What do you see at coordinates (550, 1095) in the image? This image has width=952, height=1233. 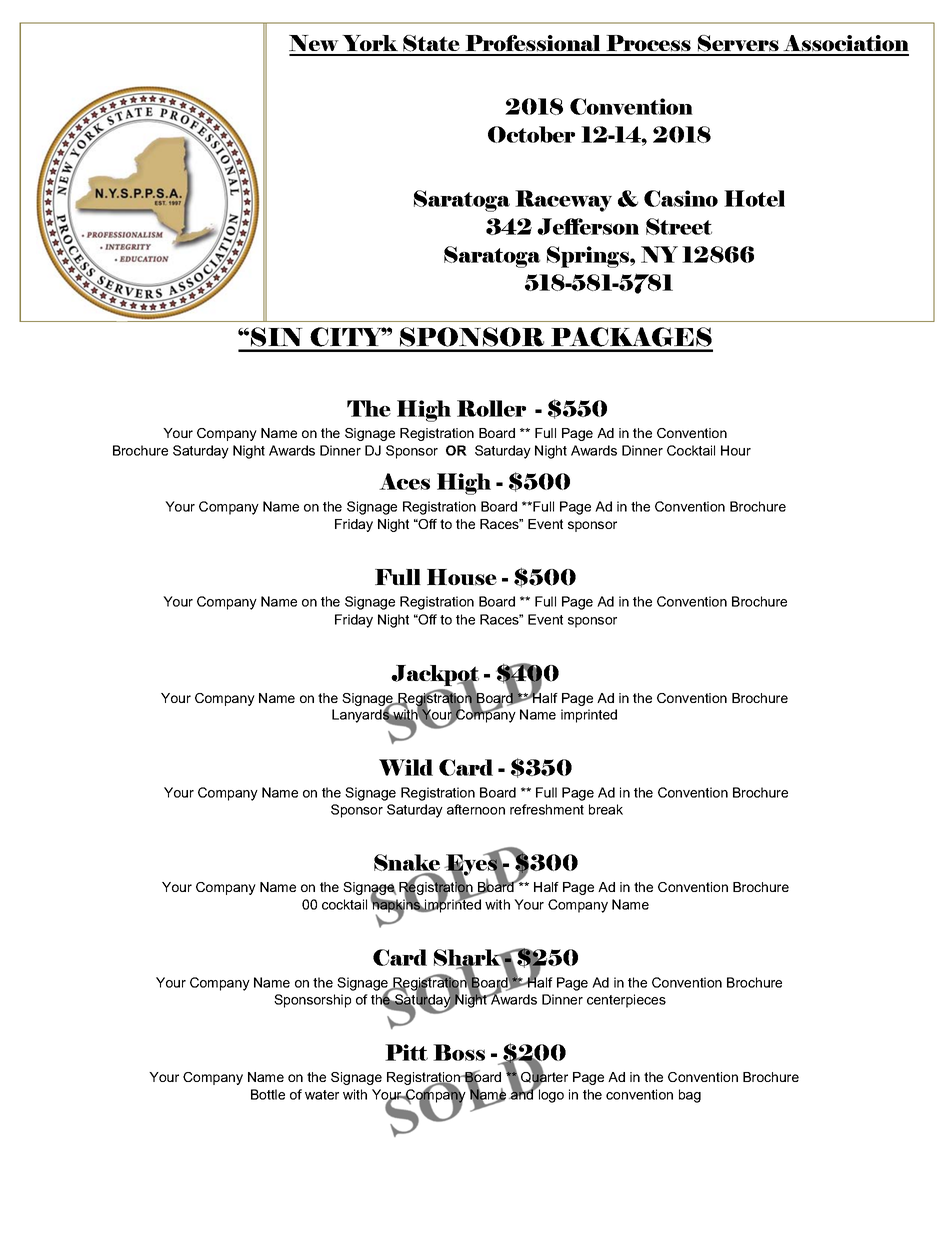 I see `logo` at bounding box center [550, 1095].
